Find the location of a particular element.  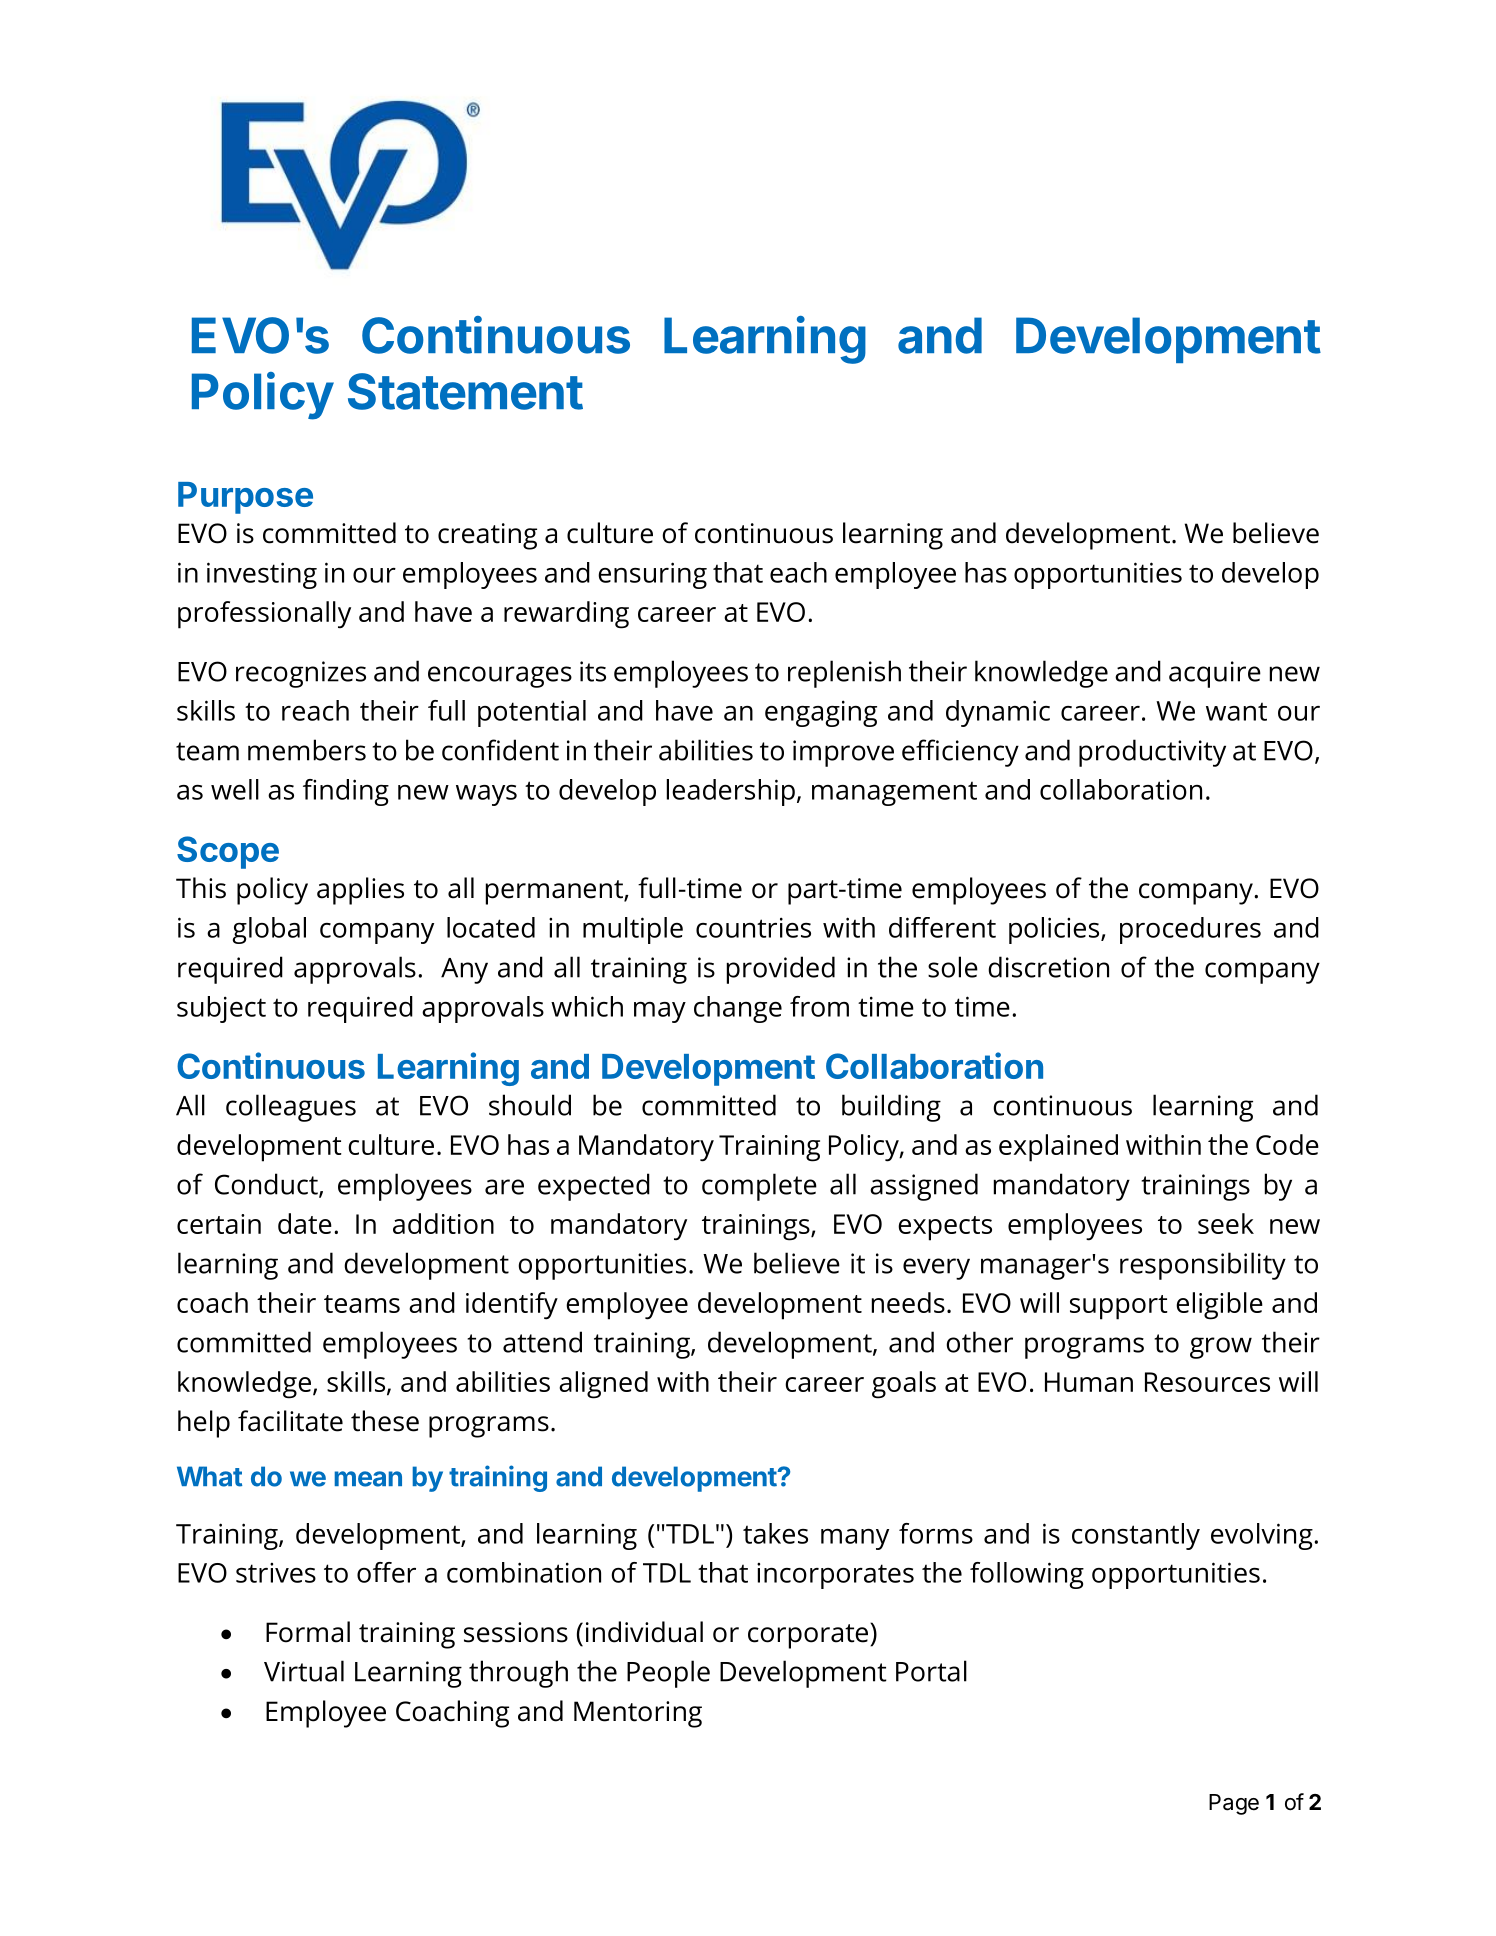

countries is located at coordinates (753, 927).
